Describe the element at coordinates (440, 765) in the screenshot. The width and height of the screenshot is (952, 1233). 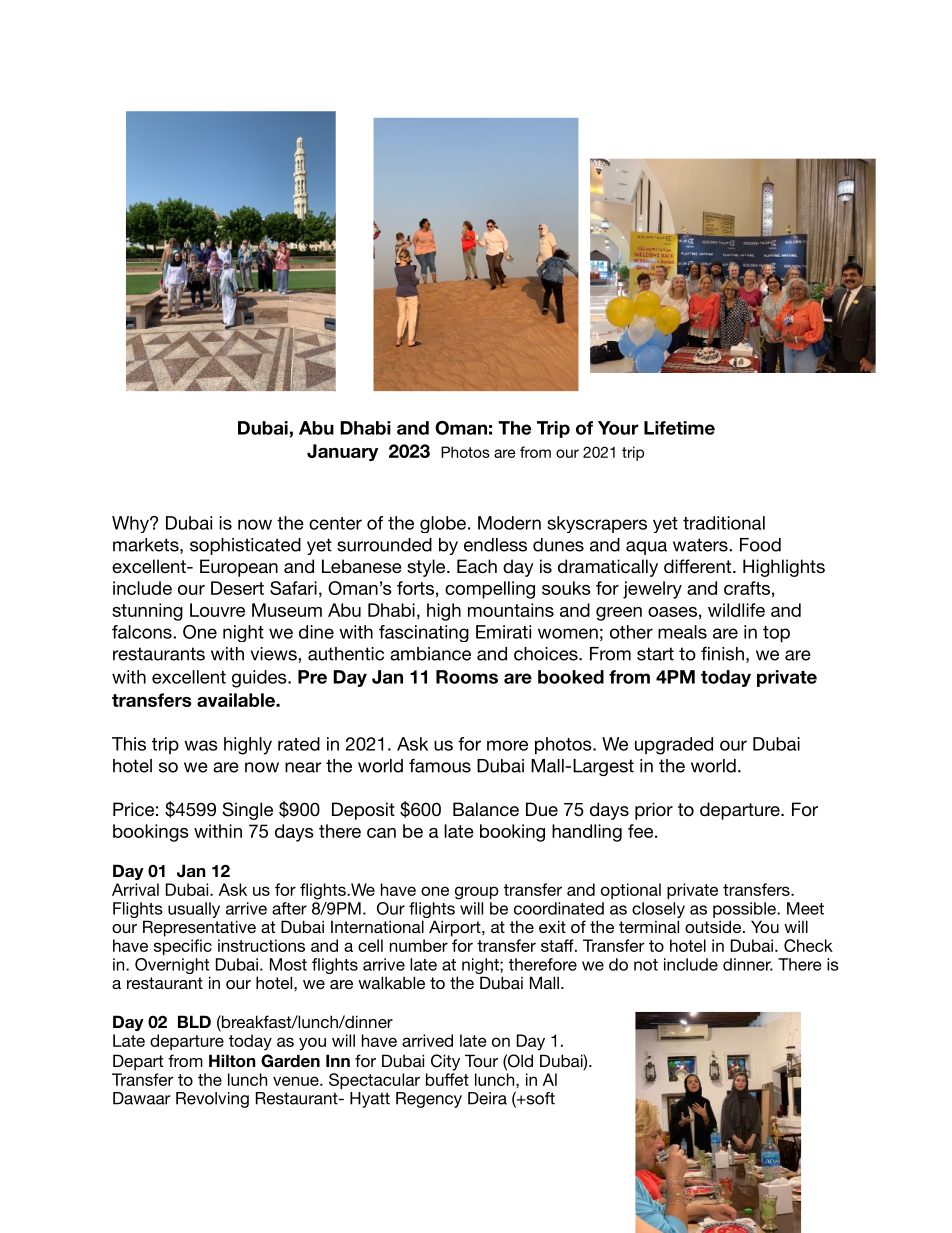
I see `famous` at that location.
